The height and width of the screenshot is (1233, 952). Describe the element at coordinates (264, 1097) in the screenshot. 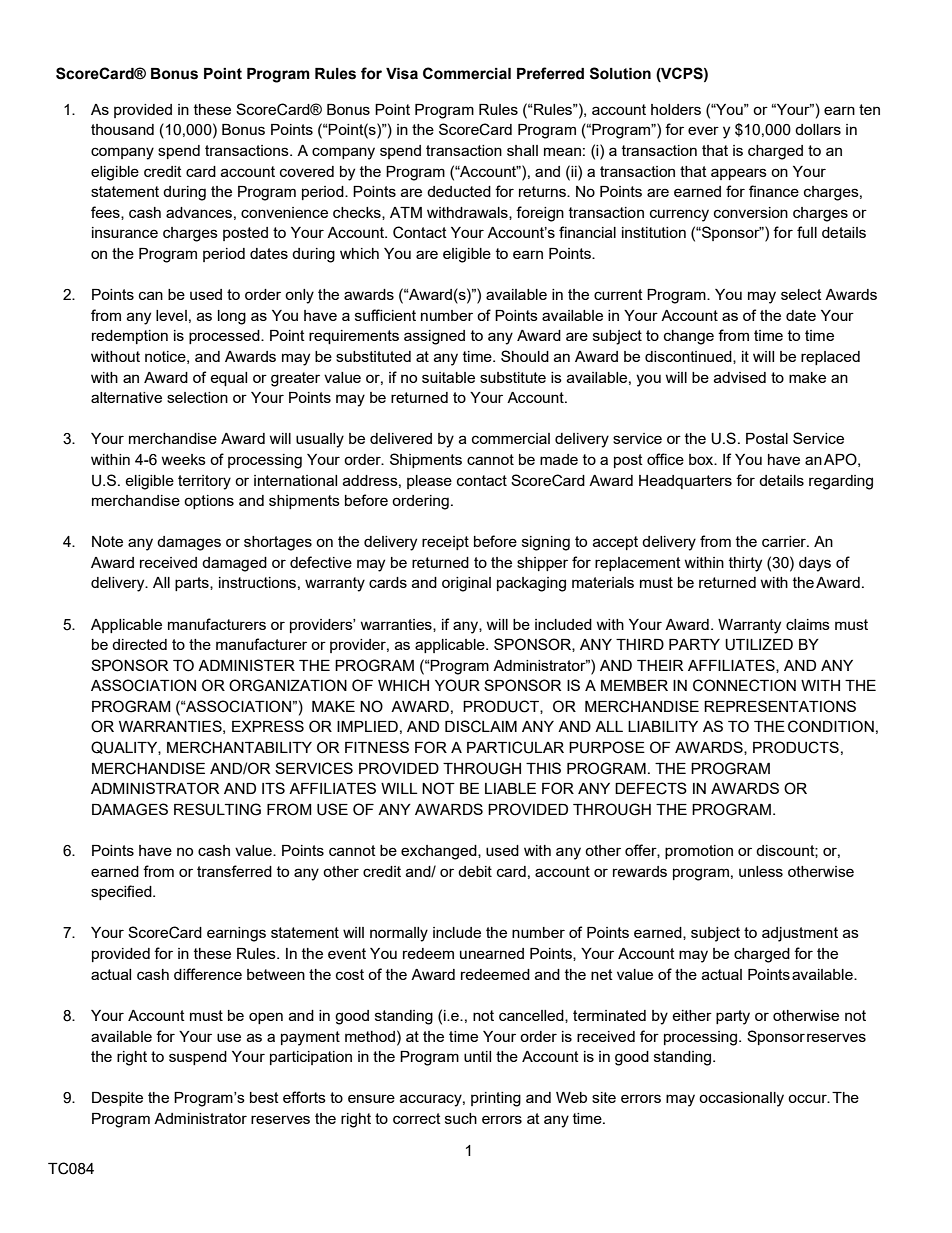

I see `best` at that location.
